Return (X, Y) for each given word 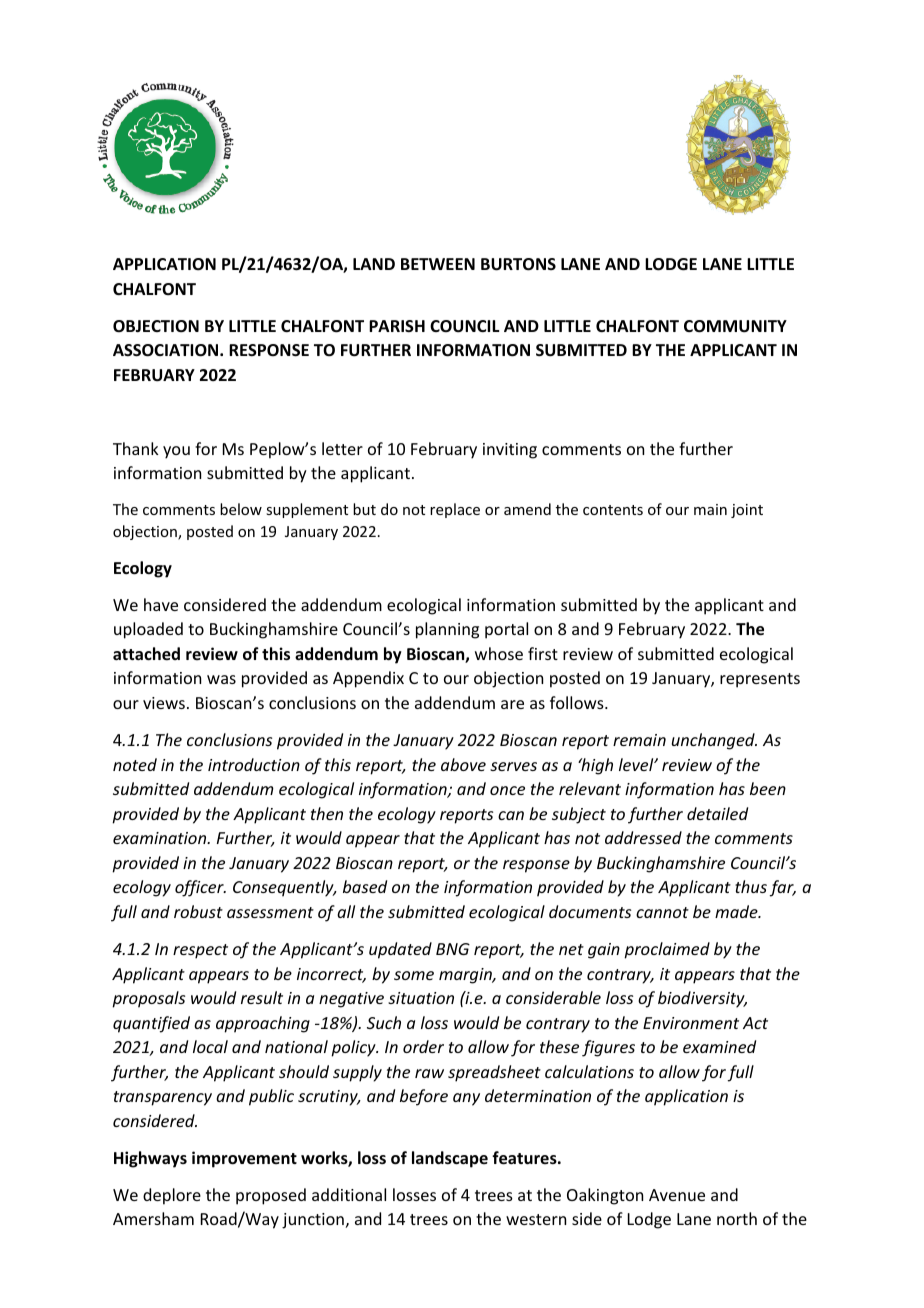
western (536, 1219)
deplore (172, 1196)
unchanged (714, 741)
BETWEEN (438, 264)
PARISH (397, 326)
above (463, 764)
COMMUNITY (735, 326)
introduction (254, 764)
